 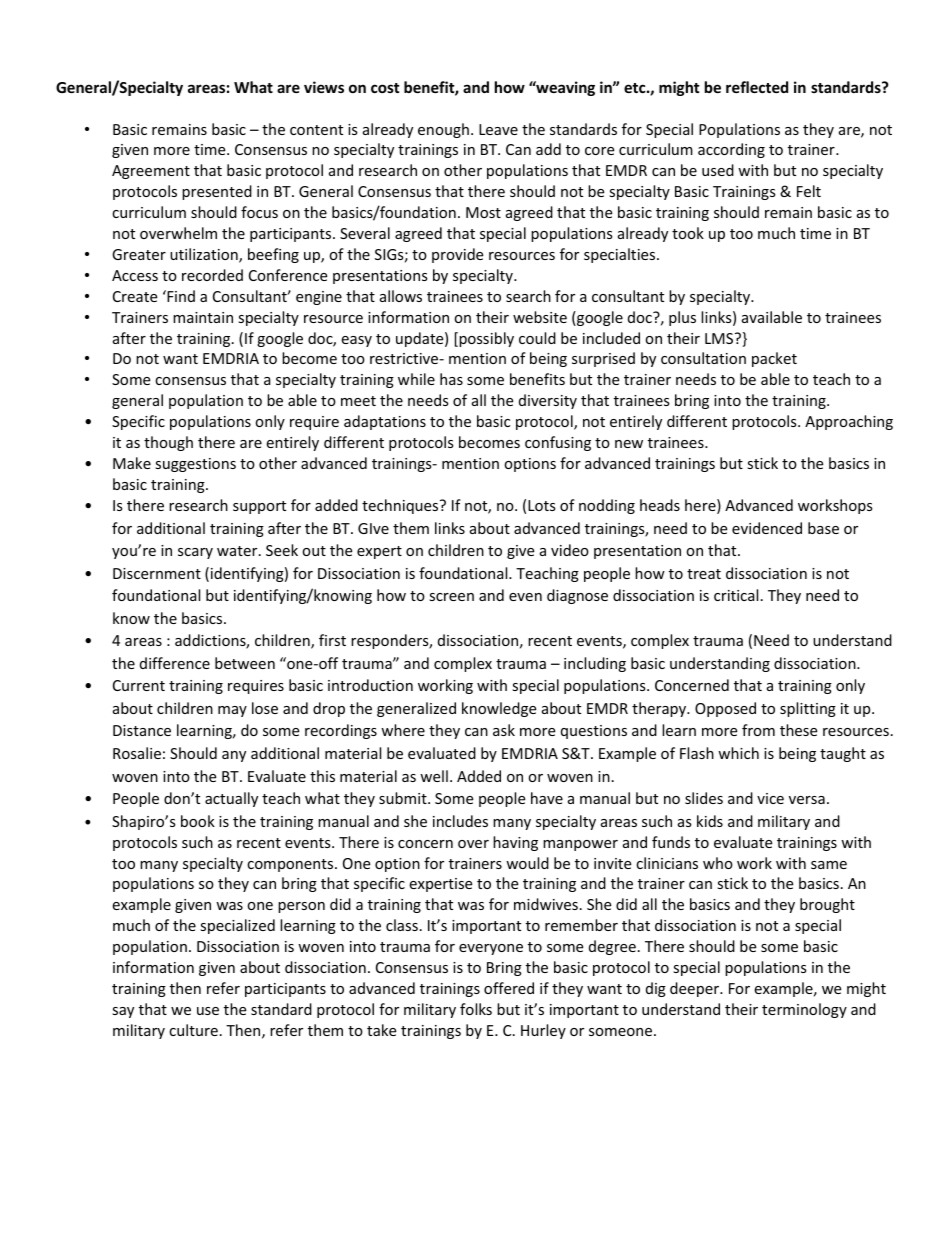 What do you see at coordinates (498, 129) in the screenshot?
I see `Leave` at bounding box center [498, 129].
